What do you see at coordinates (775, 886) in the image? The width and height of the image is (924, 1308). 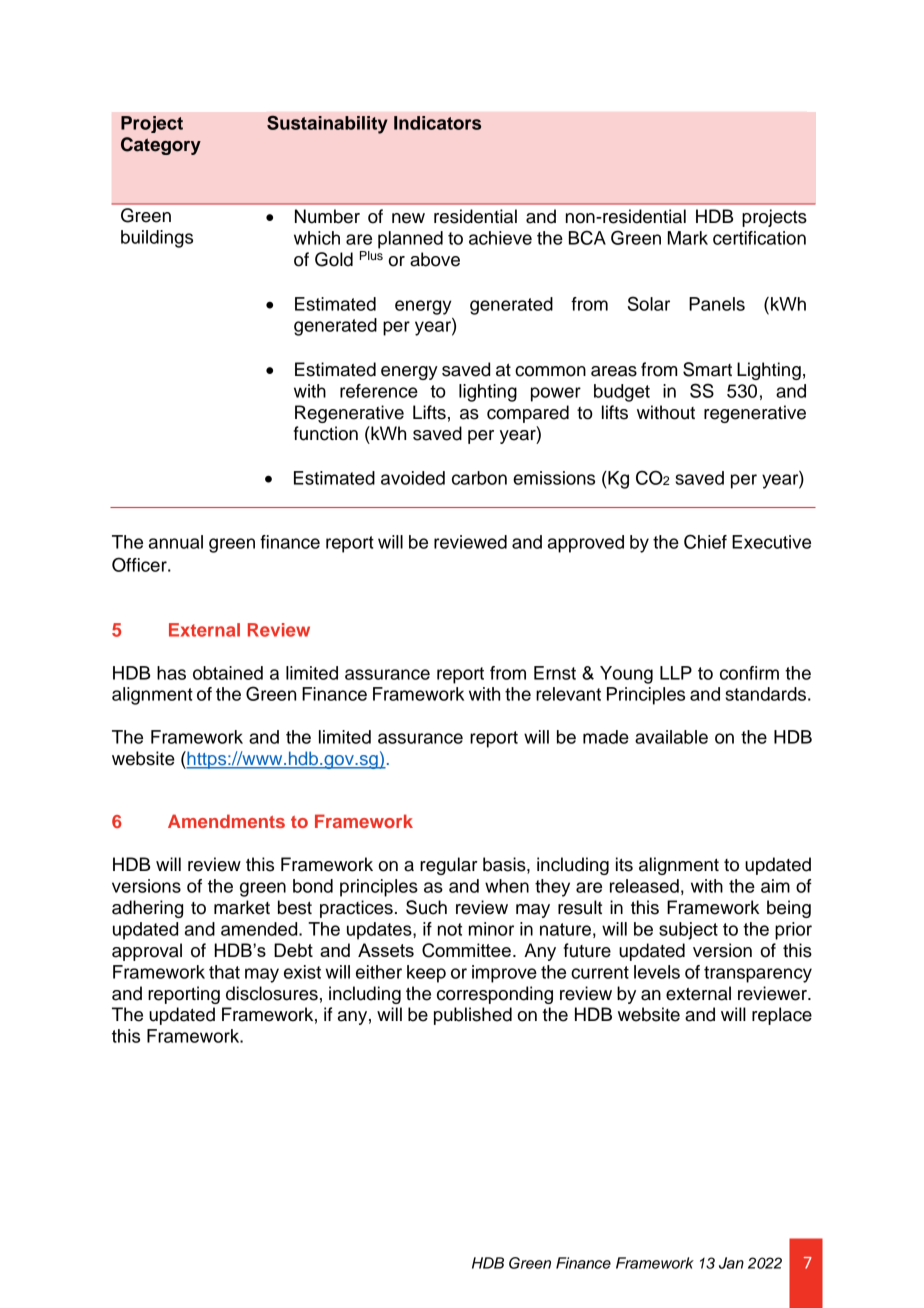 I see `aim` at bounding box center [775, 886].
